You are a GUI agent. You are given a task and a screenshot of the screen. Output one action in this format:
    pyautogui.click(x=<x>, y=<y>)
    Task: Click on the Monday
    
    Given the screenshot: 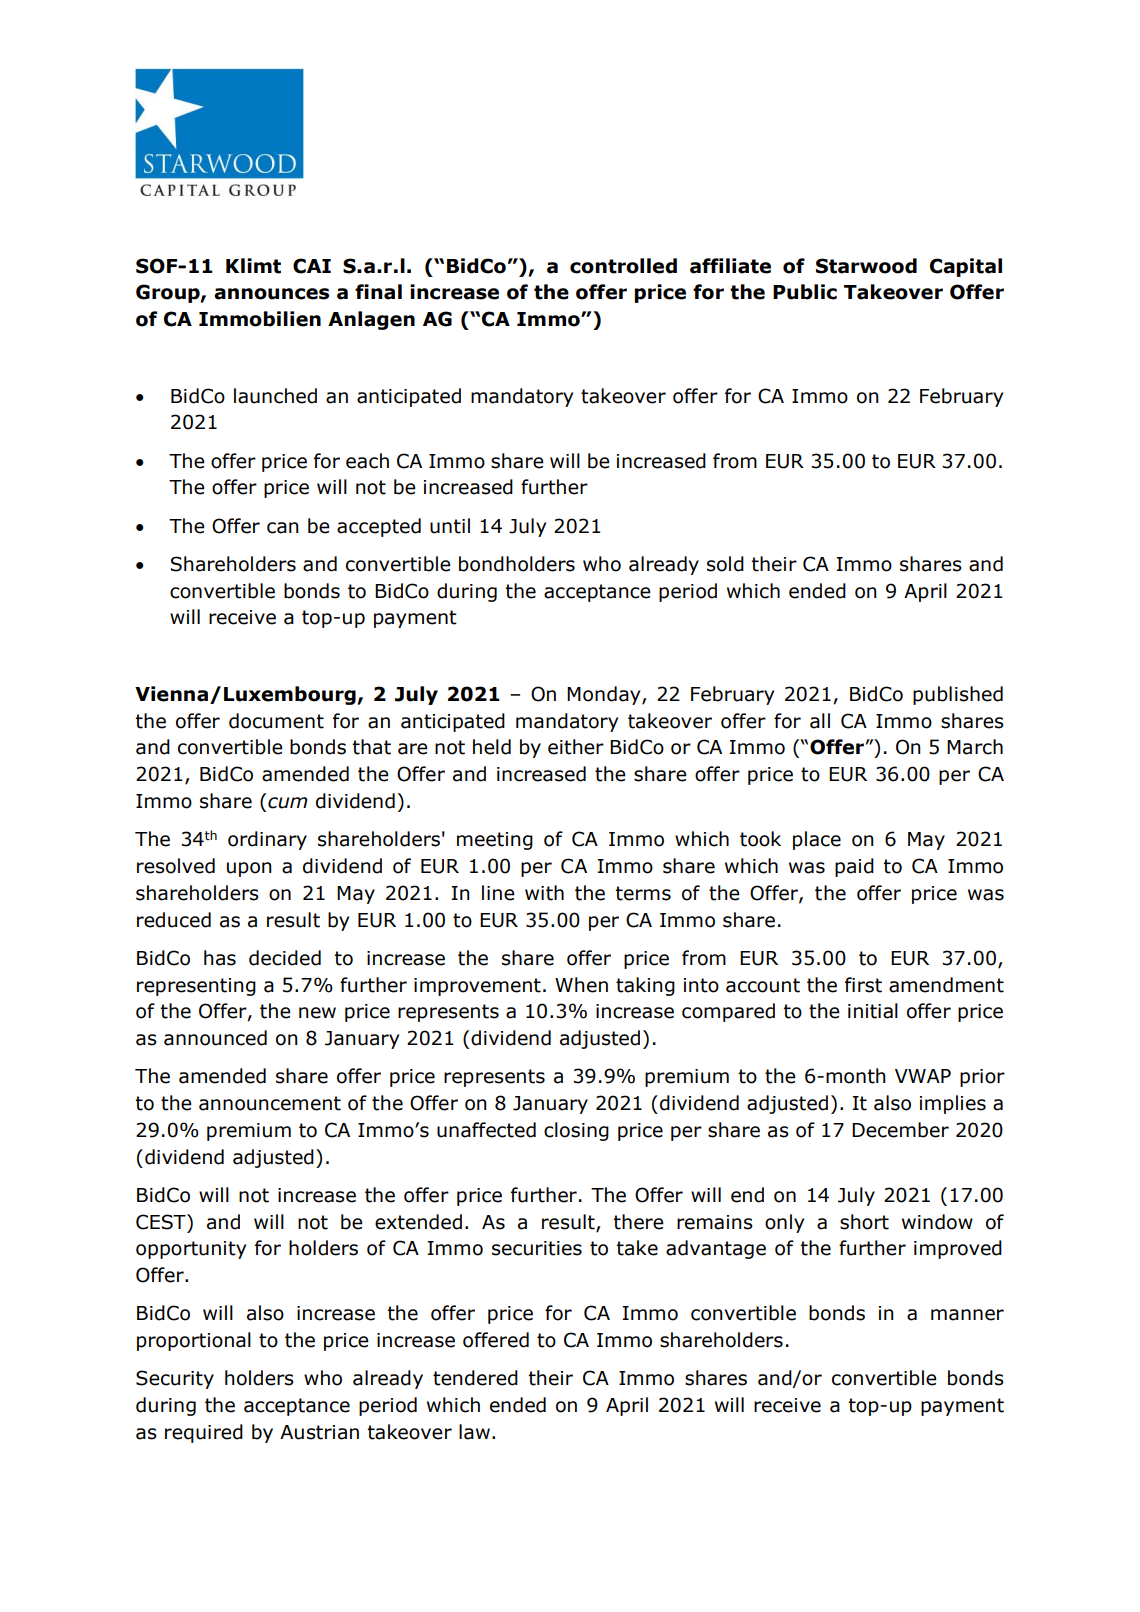 What is the action you would take?
    pyautogui.click(x=605, y=695)
